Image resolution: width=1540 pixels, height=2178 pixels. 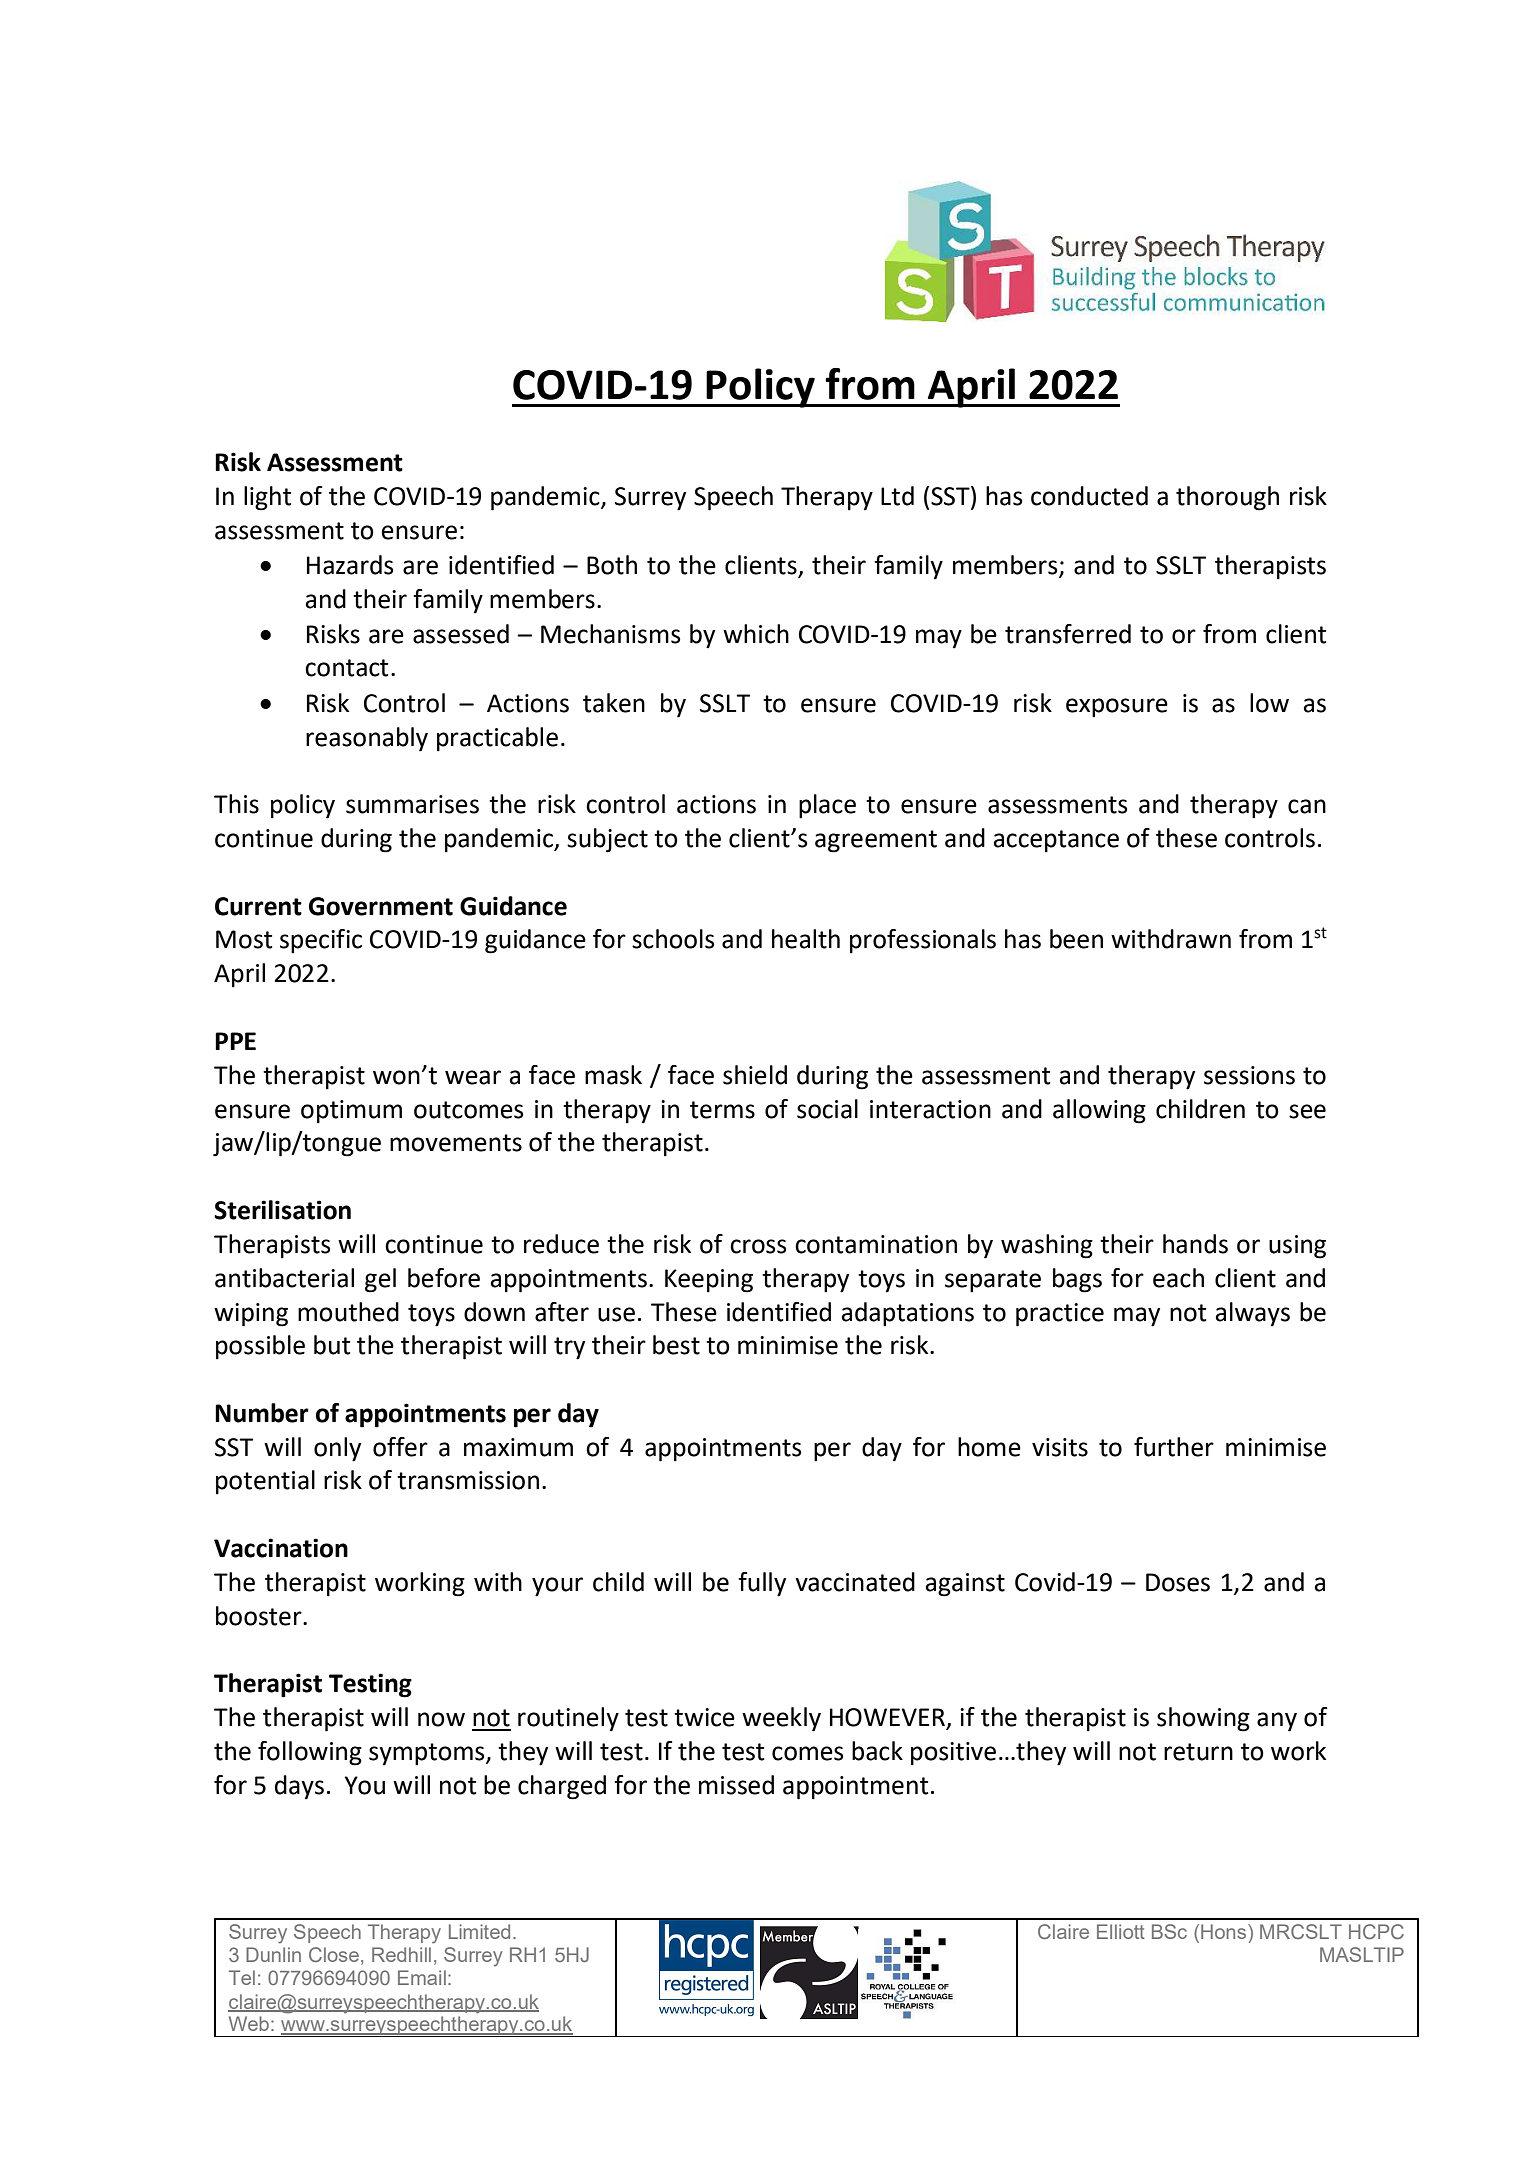 I want to click on Government, so click(x=381, y=906).
